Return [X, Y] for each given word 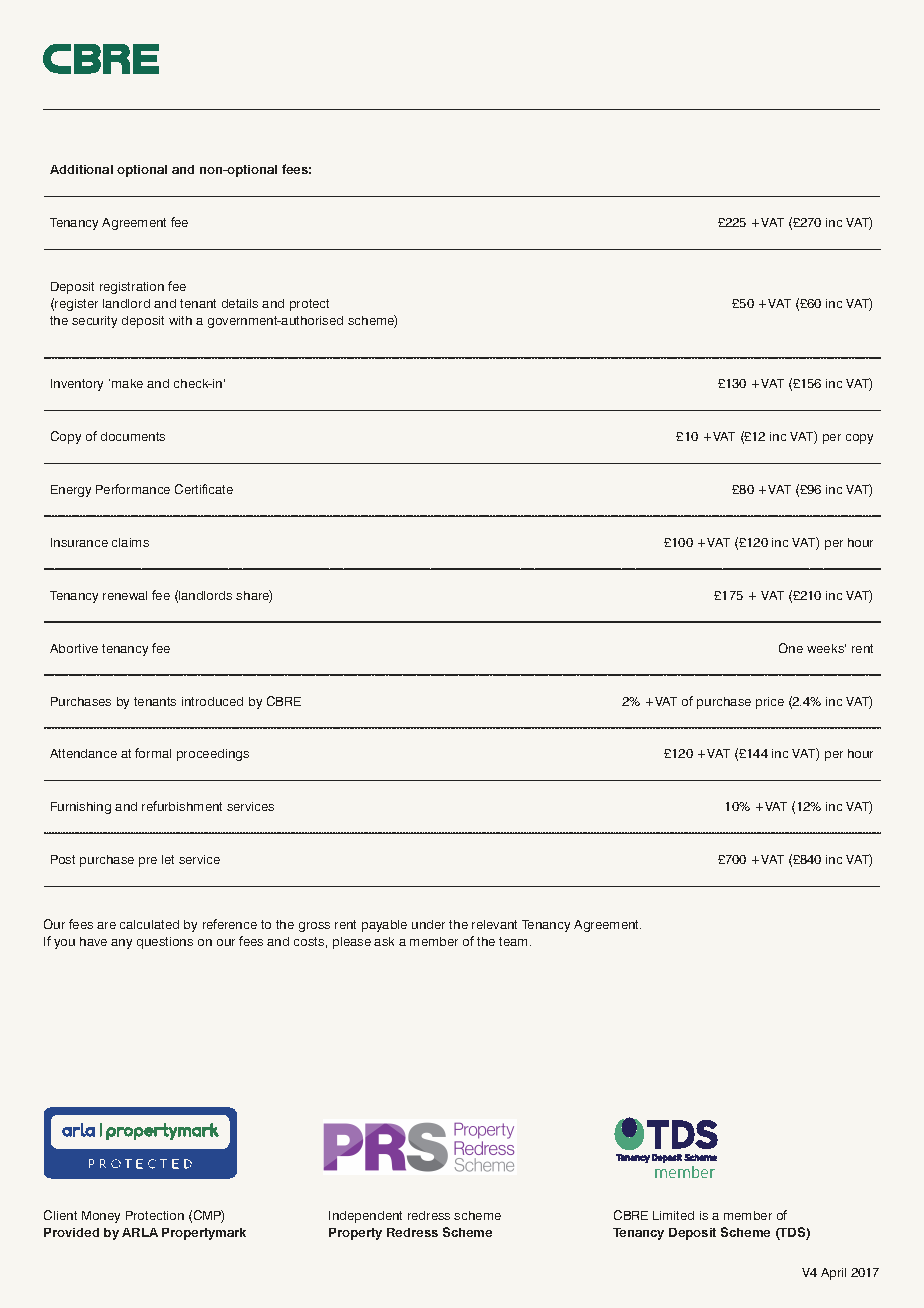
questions [165, 943]
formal [153, 753]
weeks [826, 648]
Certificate [204, 489]
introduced [212, 701]
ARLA [140, 1232]
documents [133, 436]
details [240, 303]
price [770, 703]
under [428, 924]
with [180, 320]
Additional [81, 169]
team [515, 941]
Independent [365, 1217]
